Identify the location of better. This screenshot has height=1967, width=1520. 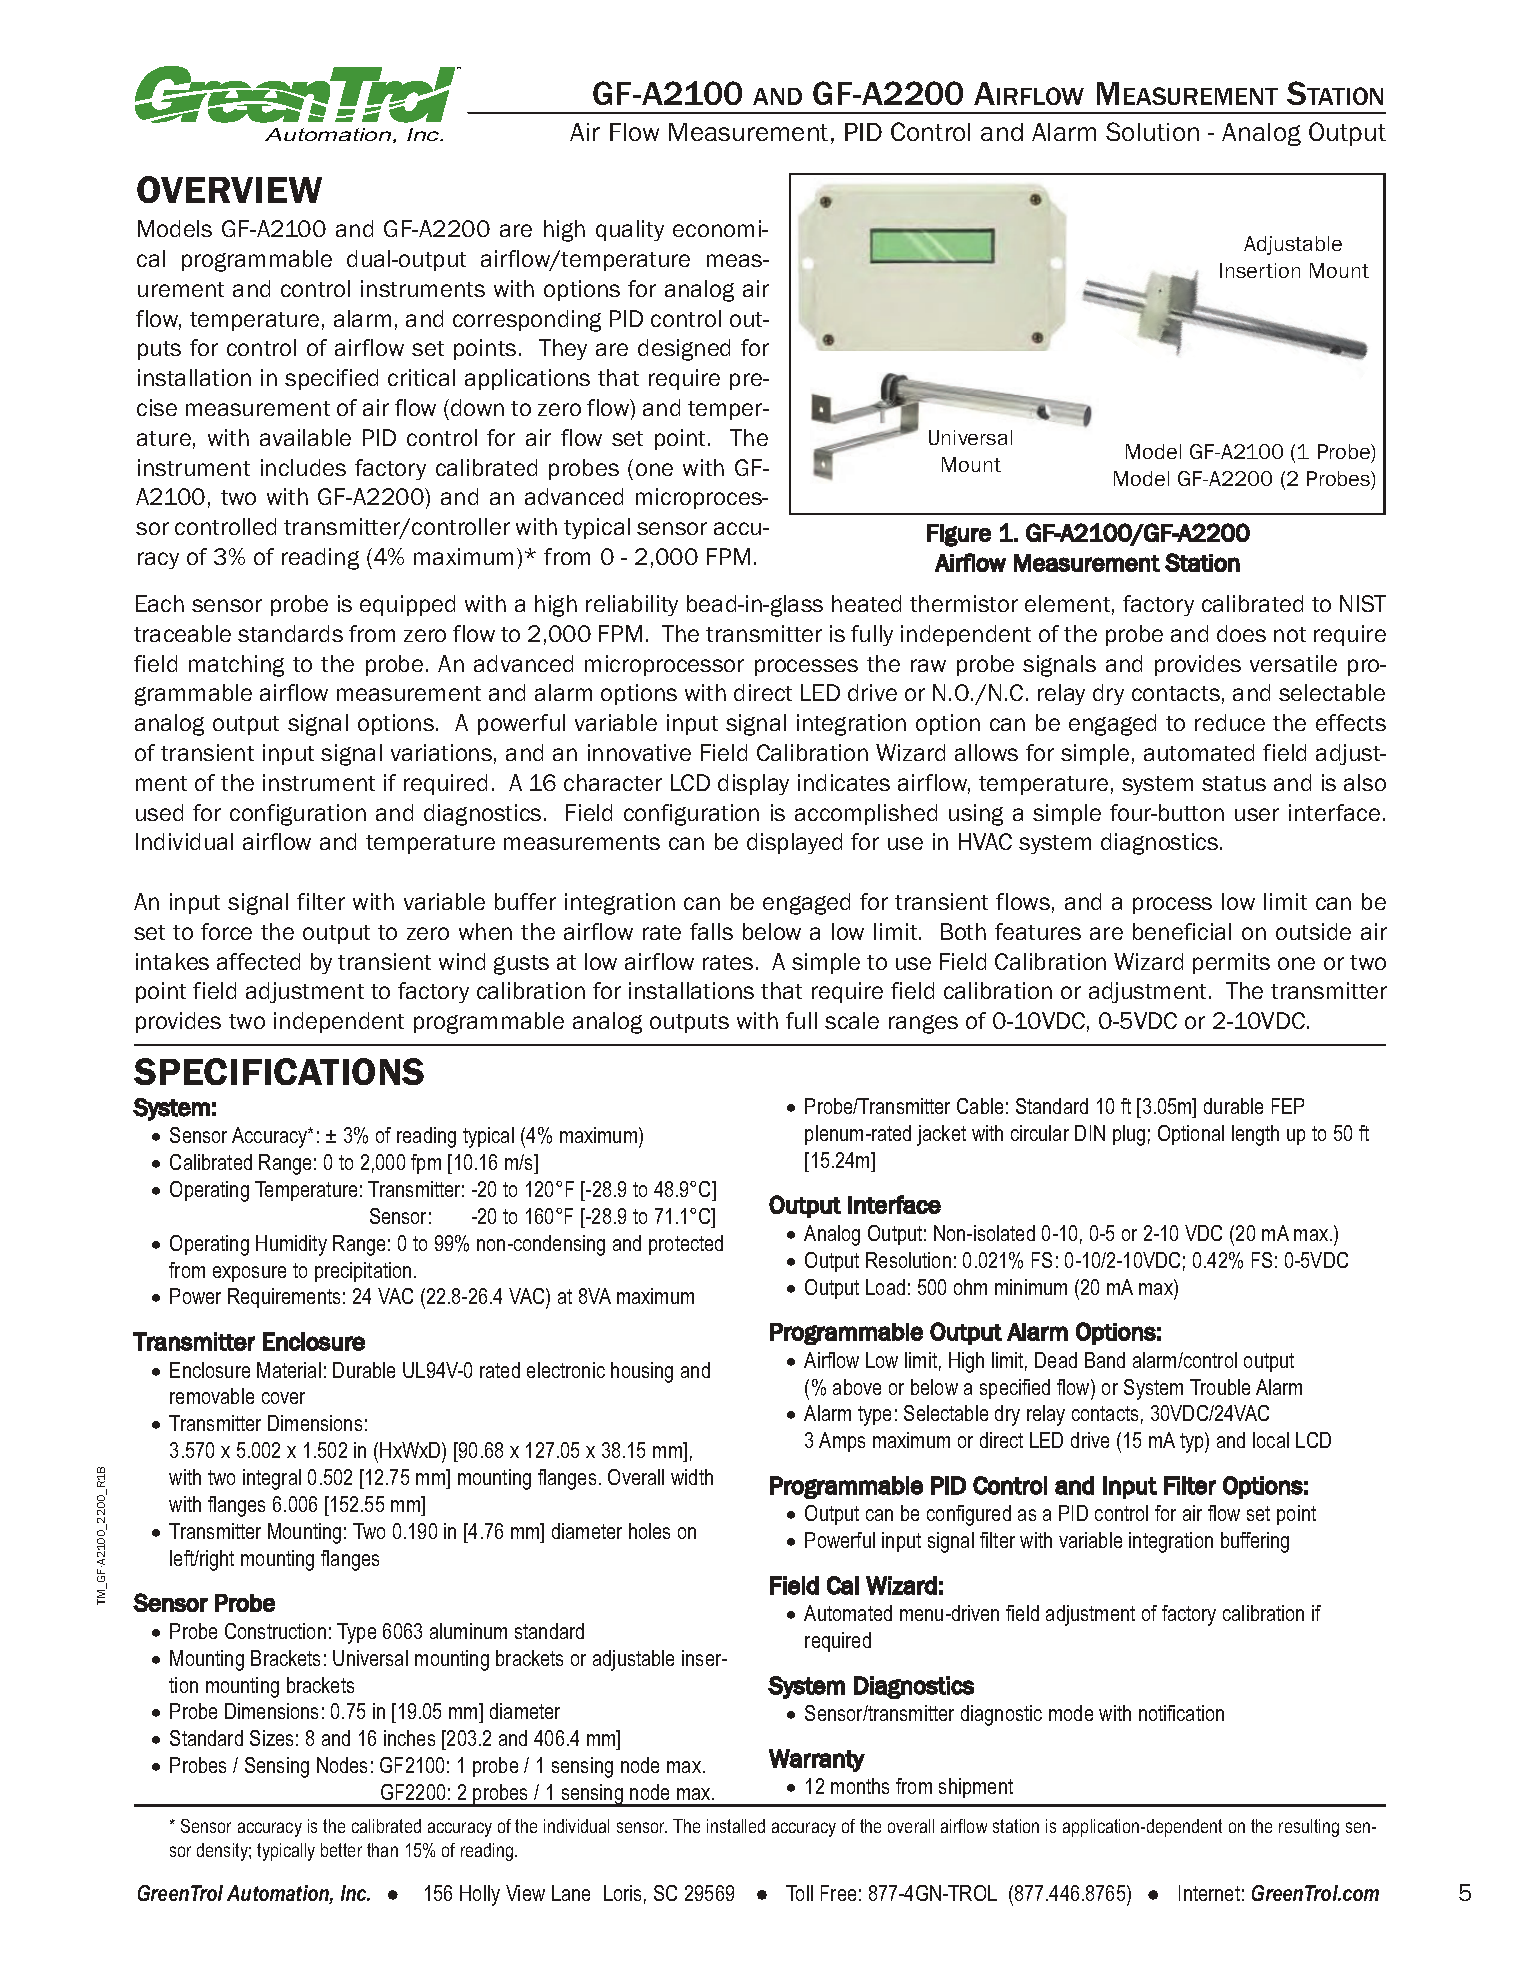
(341, 1850).
